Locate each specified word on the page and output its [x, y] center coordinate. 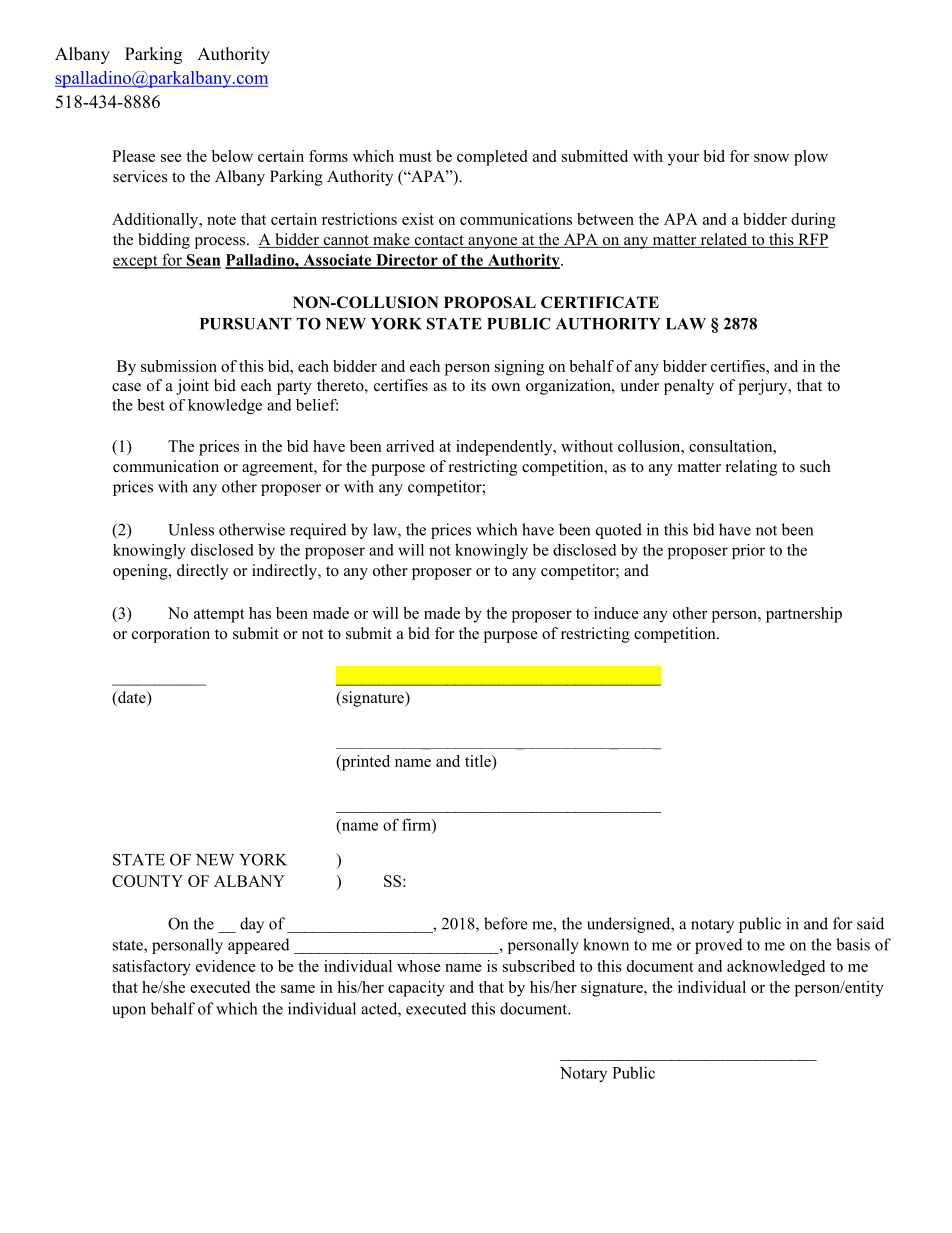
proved [719, 946]
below [232, 156]
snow [771, 158]
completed [492, 158]
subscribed [539, 966]
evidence [226, 966]
